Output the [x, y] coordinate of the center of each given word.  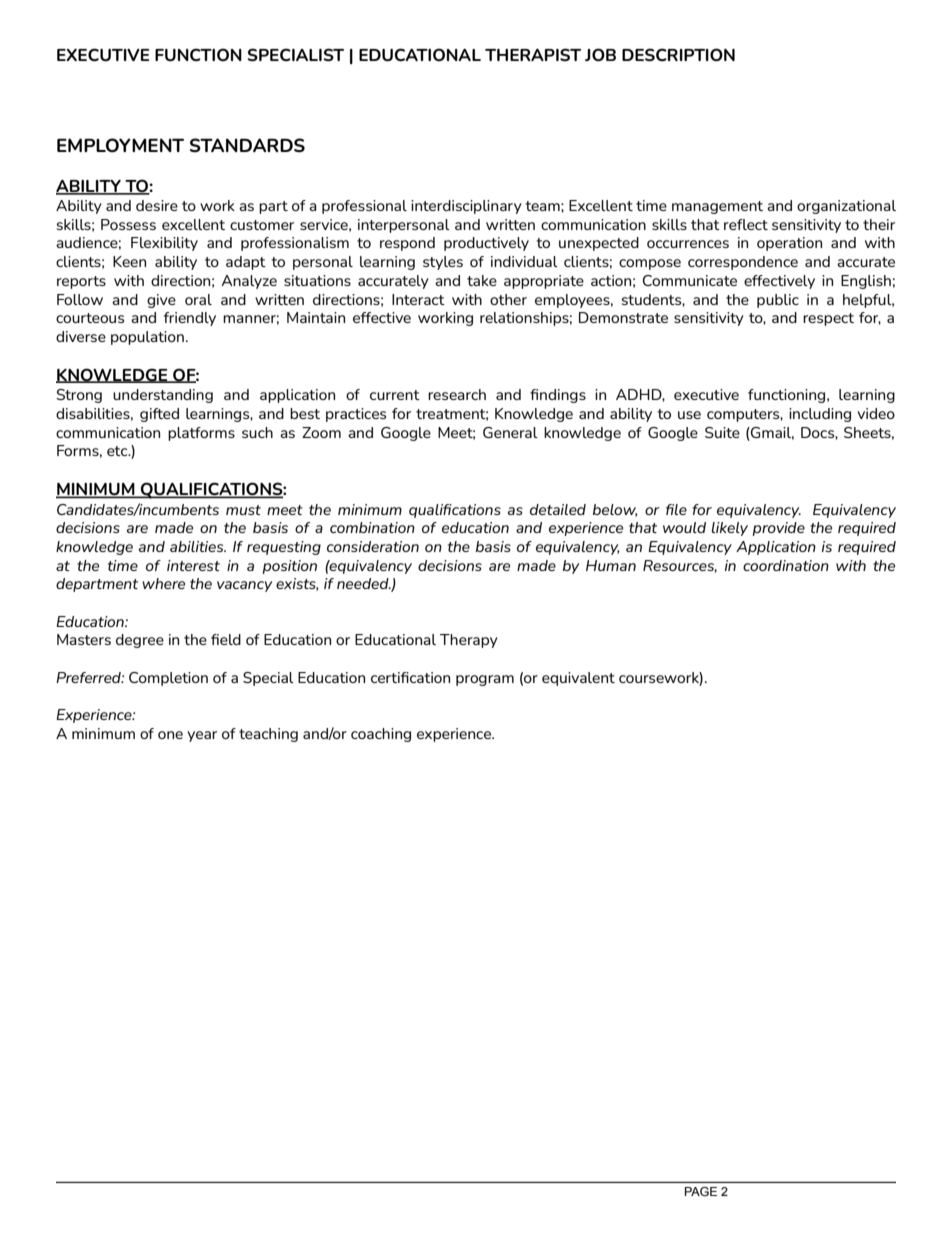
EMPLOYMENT [120, 145]
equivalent [578, 679]
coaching [381, 735]
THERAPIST [533, 54]
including [820, 415]
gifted [159, 415]
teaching [268, 735]
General [510, 432]
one [170, 735]
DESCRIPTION [678, 54]
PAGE [701, 1191]
